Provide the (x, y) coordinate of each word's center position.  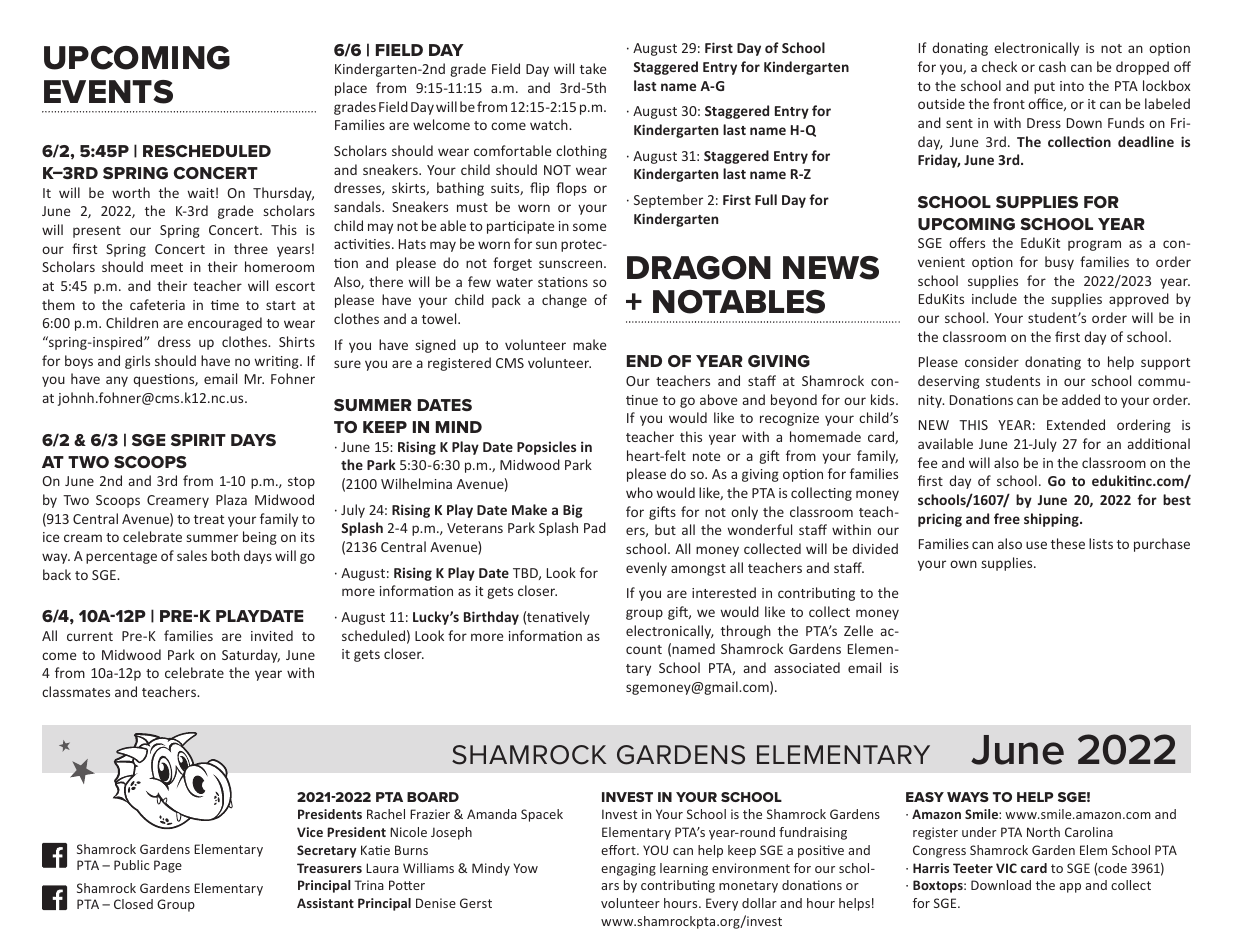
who (639, 492)
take (593, 68)
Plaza (231, 499)
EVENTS (108, 92)
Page (168, 866)
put (1044, 88)
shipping (1052, 520)
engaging (628, 869)
